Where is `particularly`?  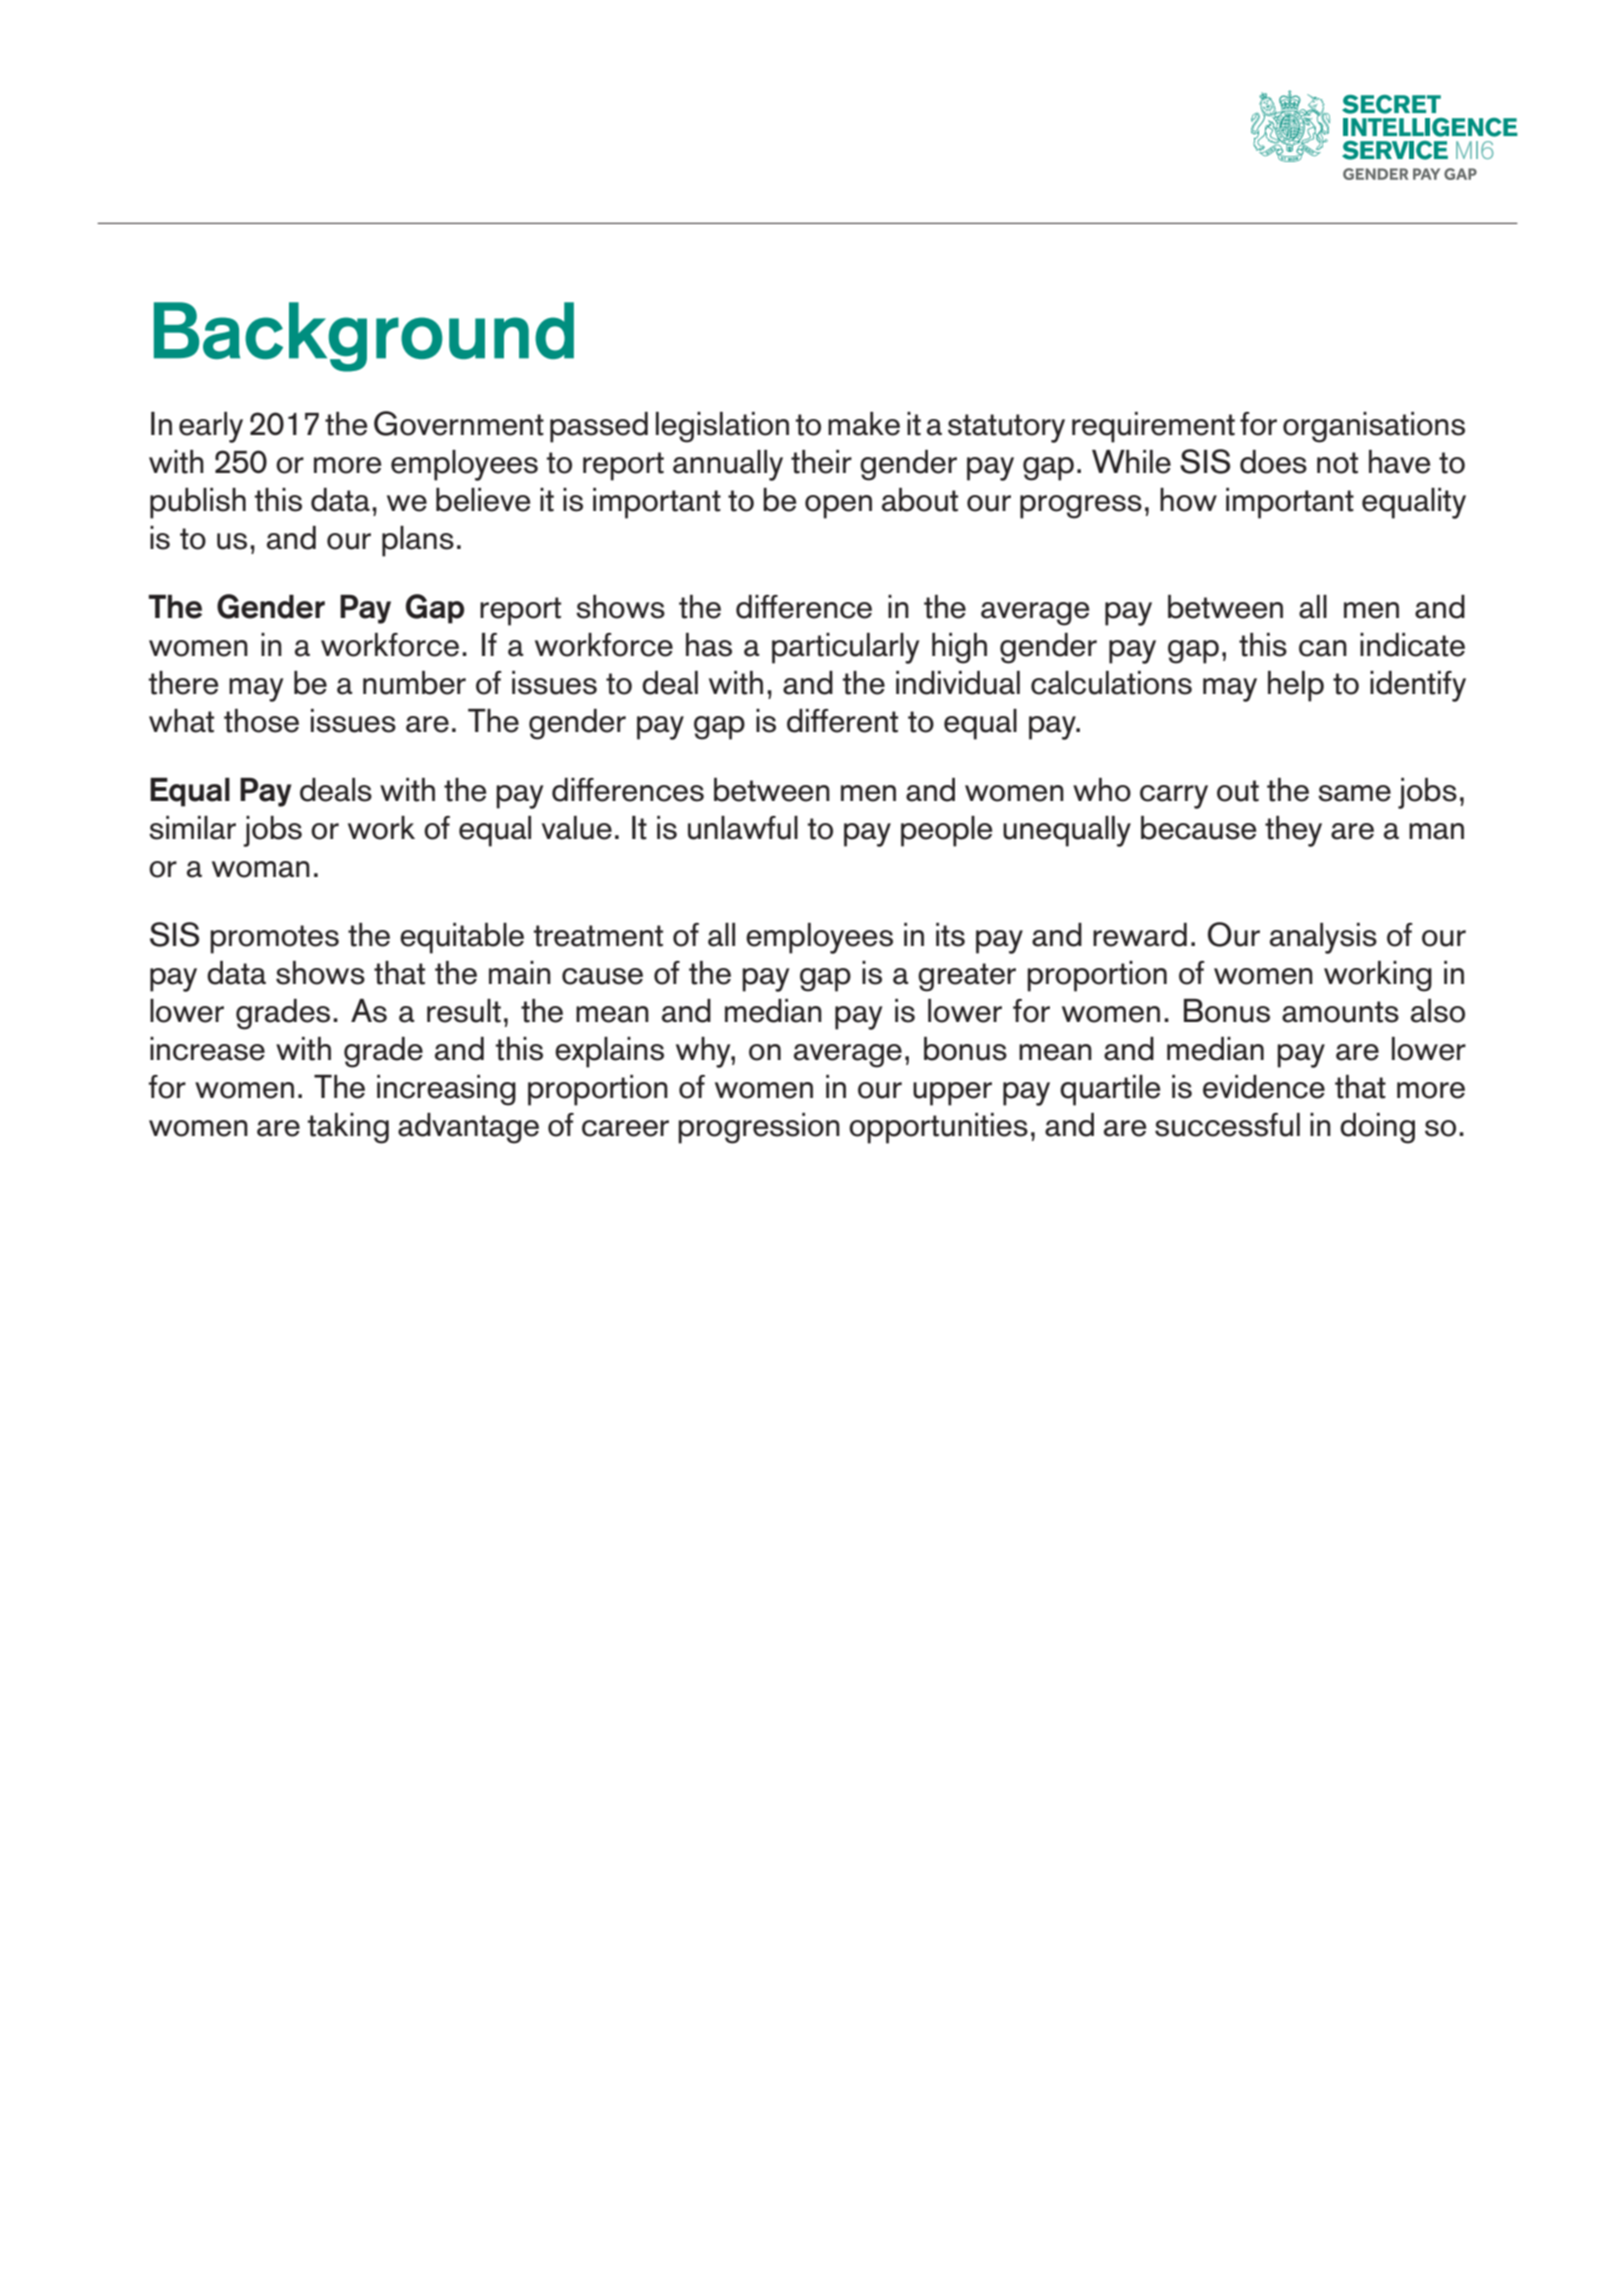 particularly is located at coordinates (845, 648).
